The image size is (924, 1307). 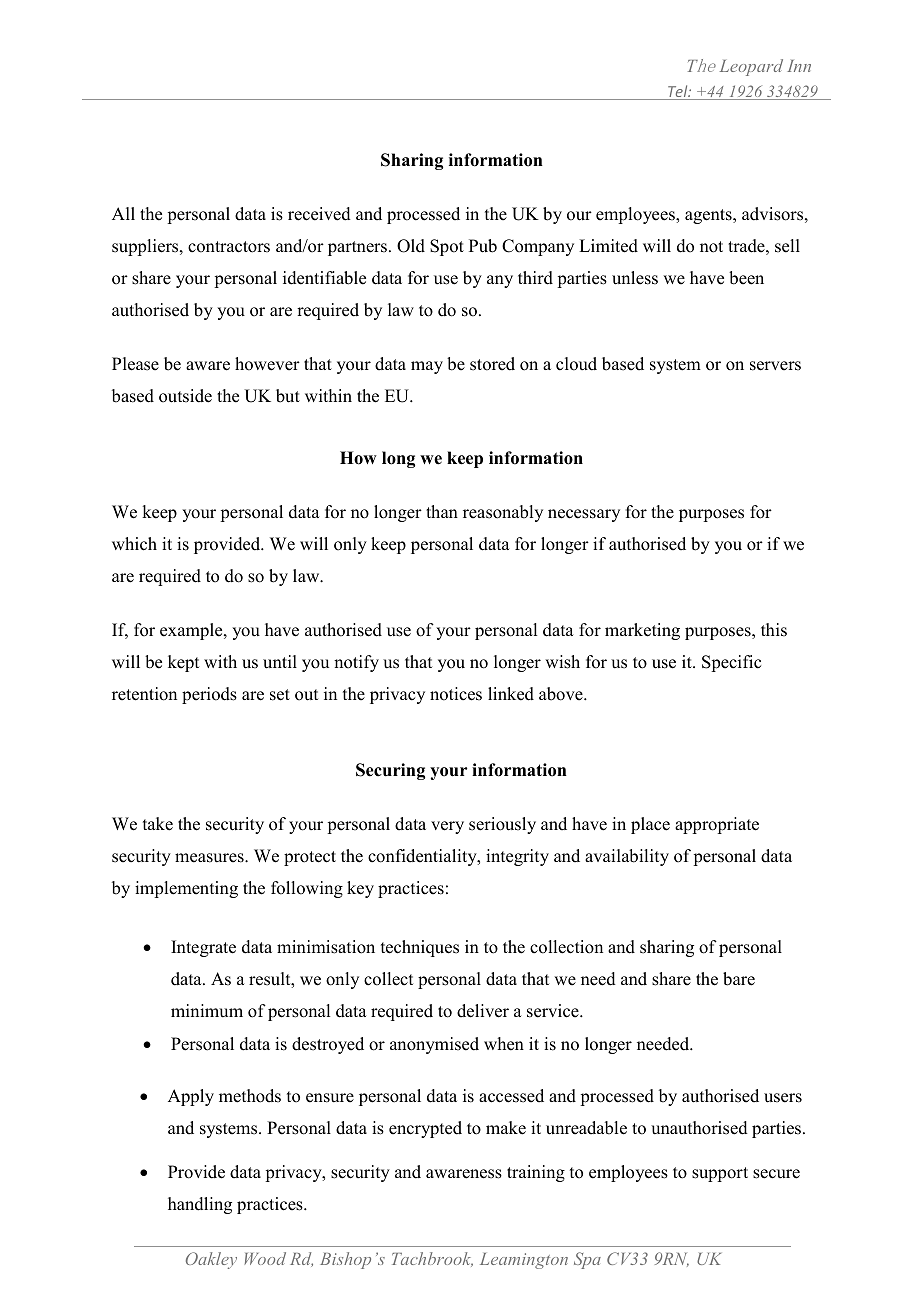 What do you see at coordinates (483, 246) in the screenshot?
I see `Pub` at bounding box center [483, 246].
